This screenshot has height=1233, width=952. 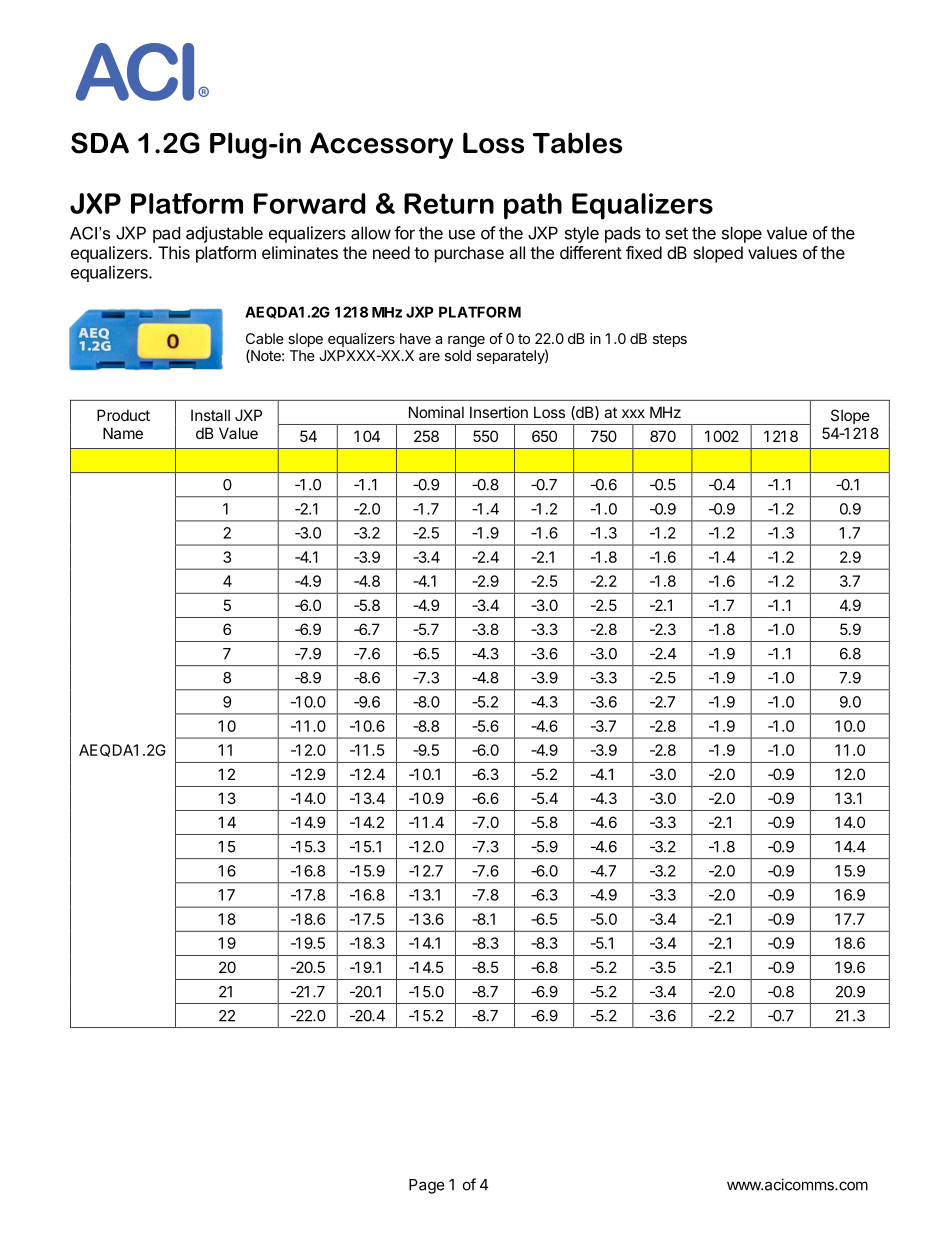 I want to click on Name, so click(x=123, y=433).
